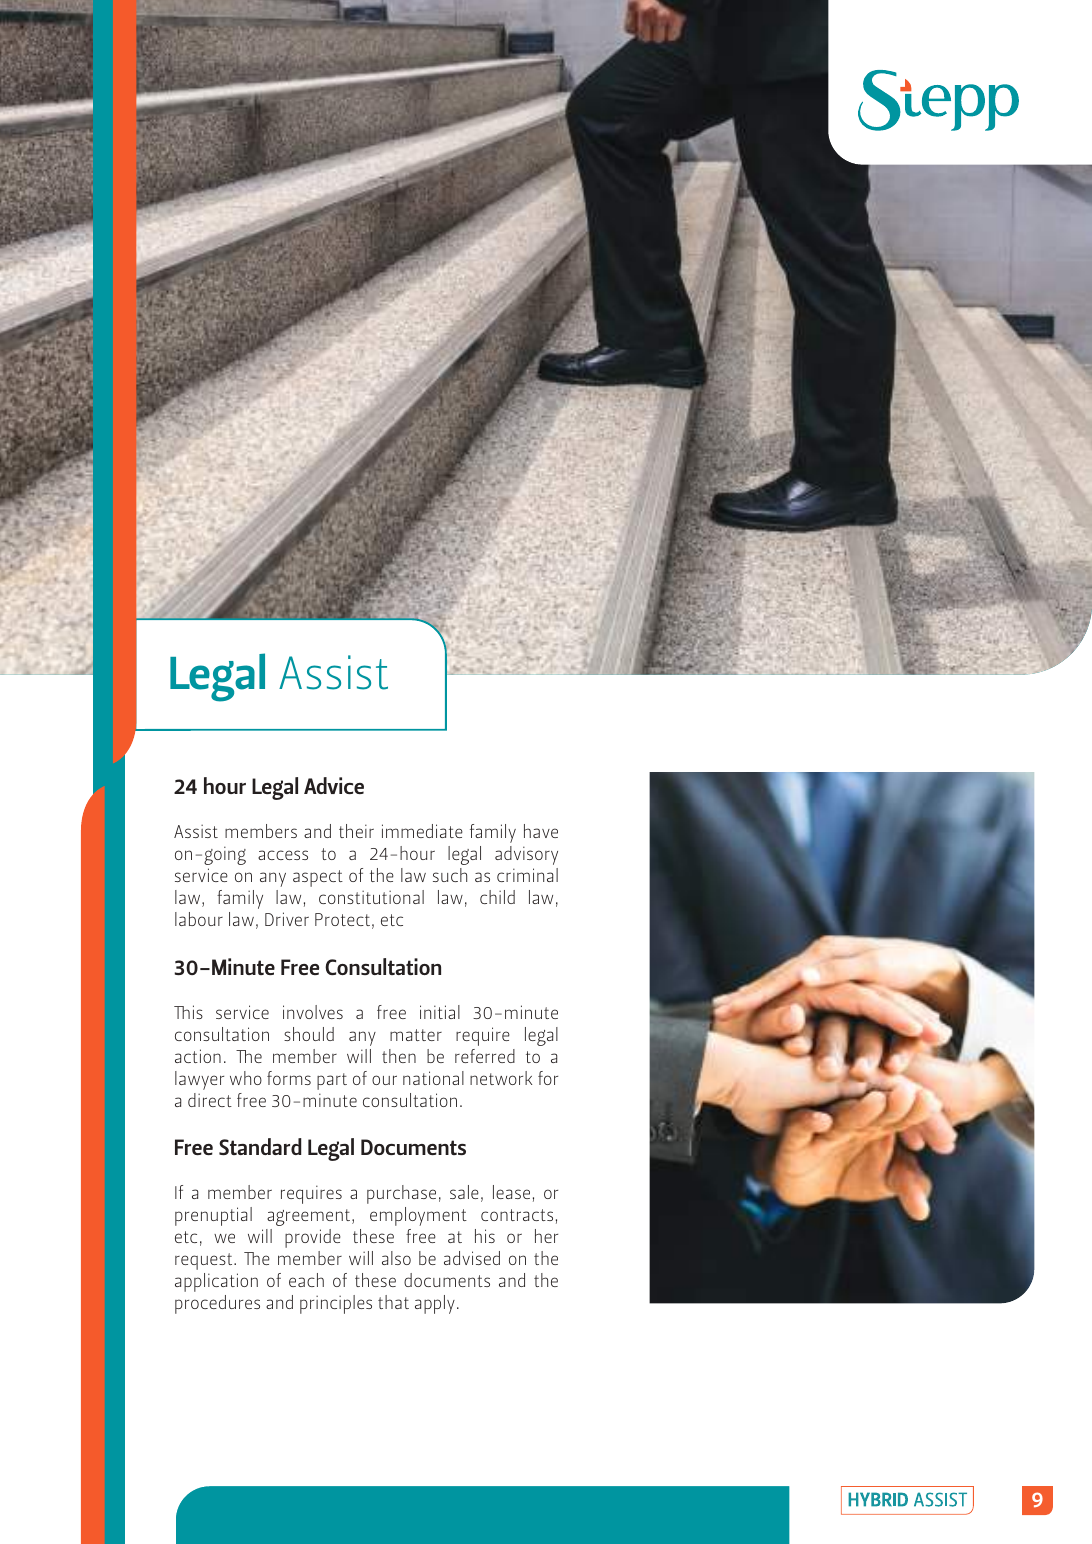 This document has width=1092, height=1544. I want to click on advised, so click(472, 1258).
